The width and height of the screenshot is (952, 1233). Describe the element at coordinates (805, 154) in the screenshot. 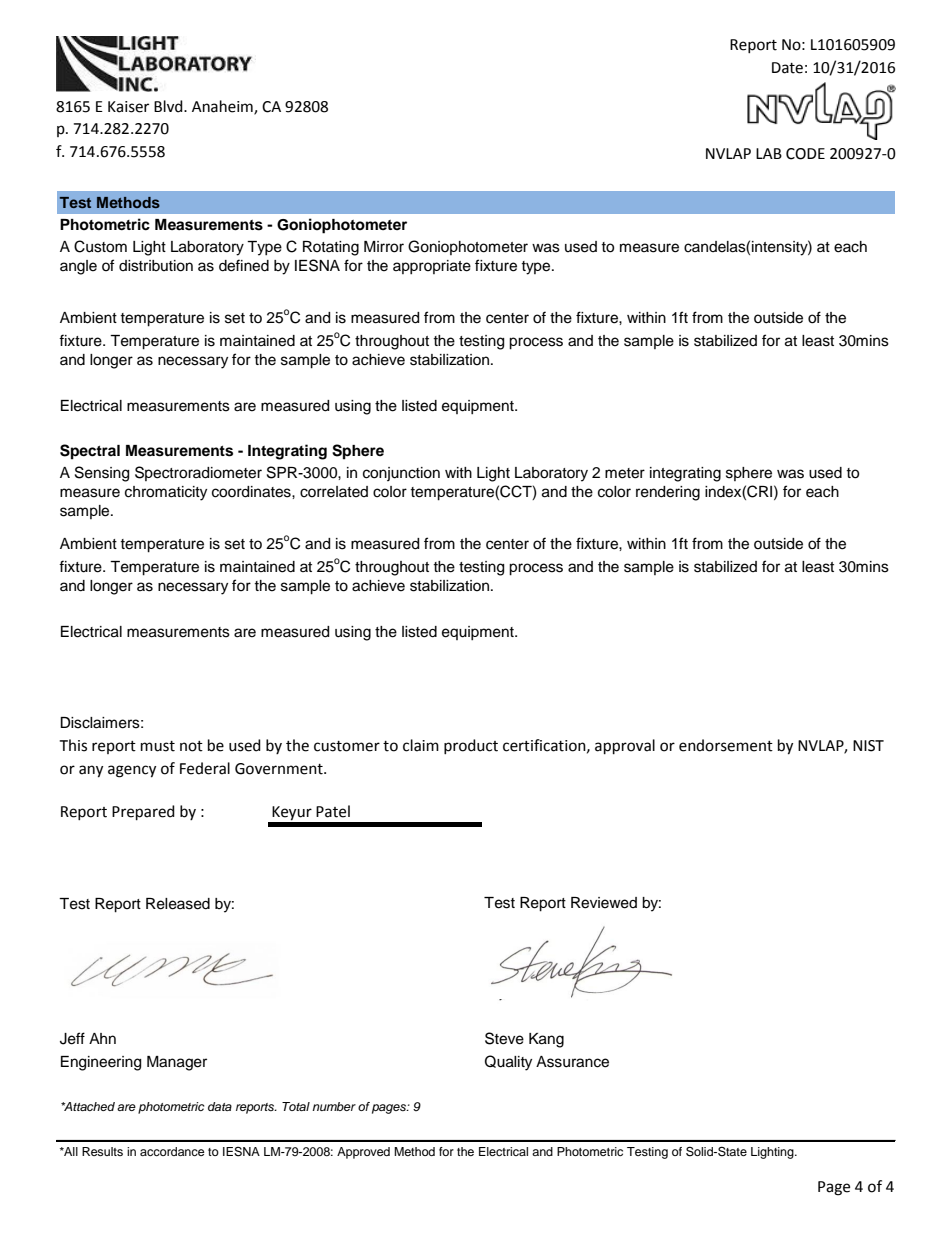

I see `CODE` at that location.
